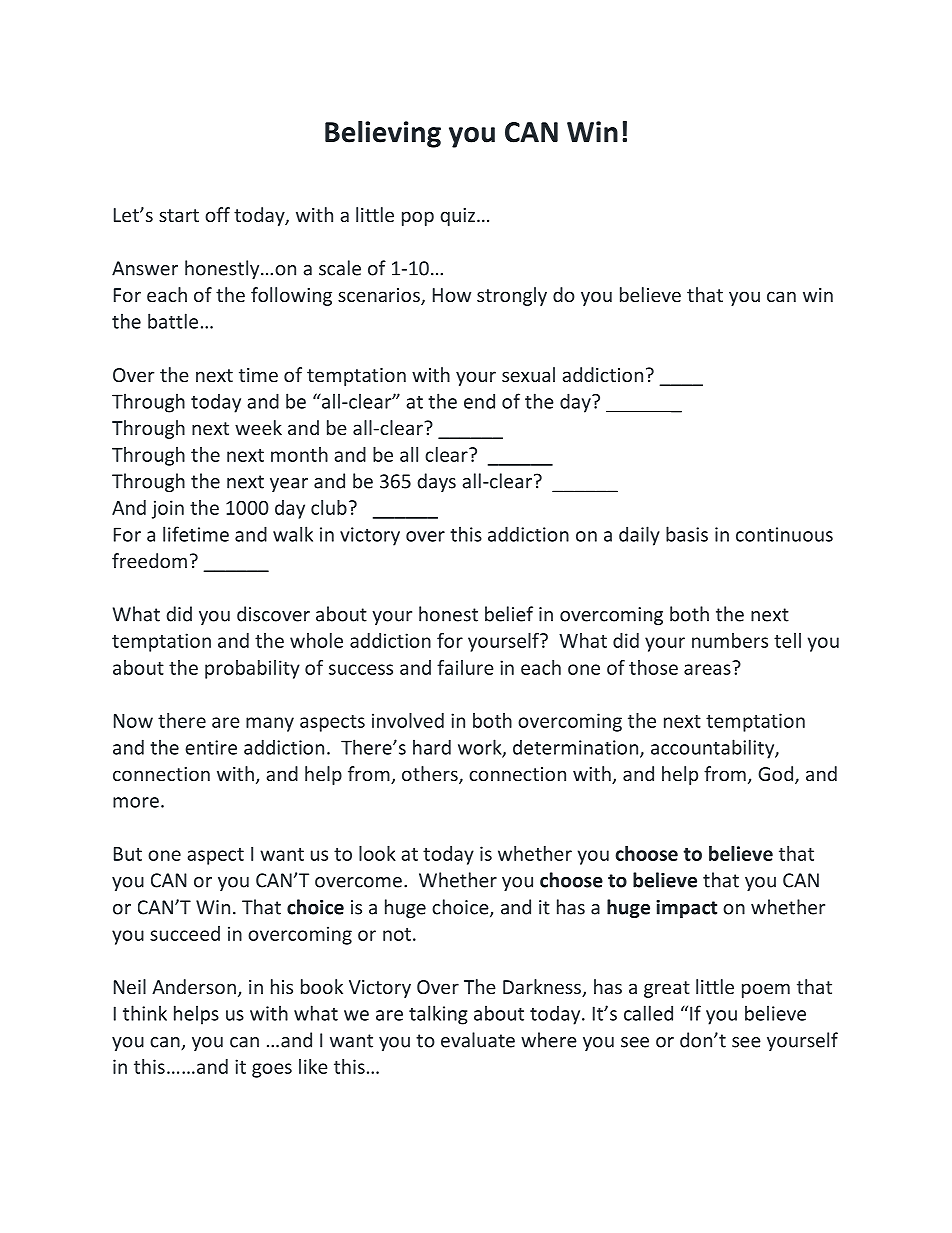 This document has width=952, height=1233. What do you see at coordinates (145, 1013) in the document?
I see `think` at bounding box center [145, 1013].
